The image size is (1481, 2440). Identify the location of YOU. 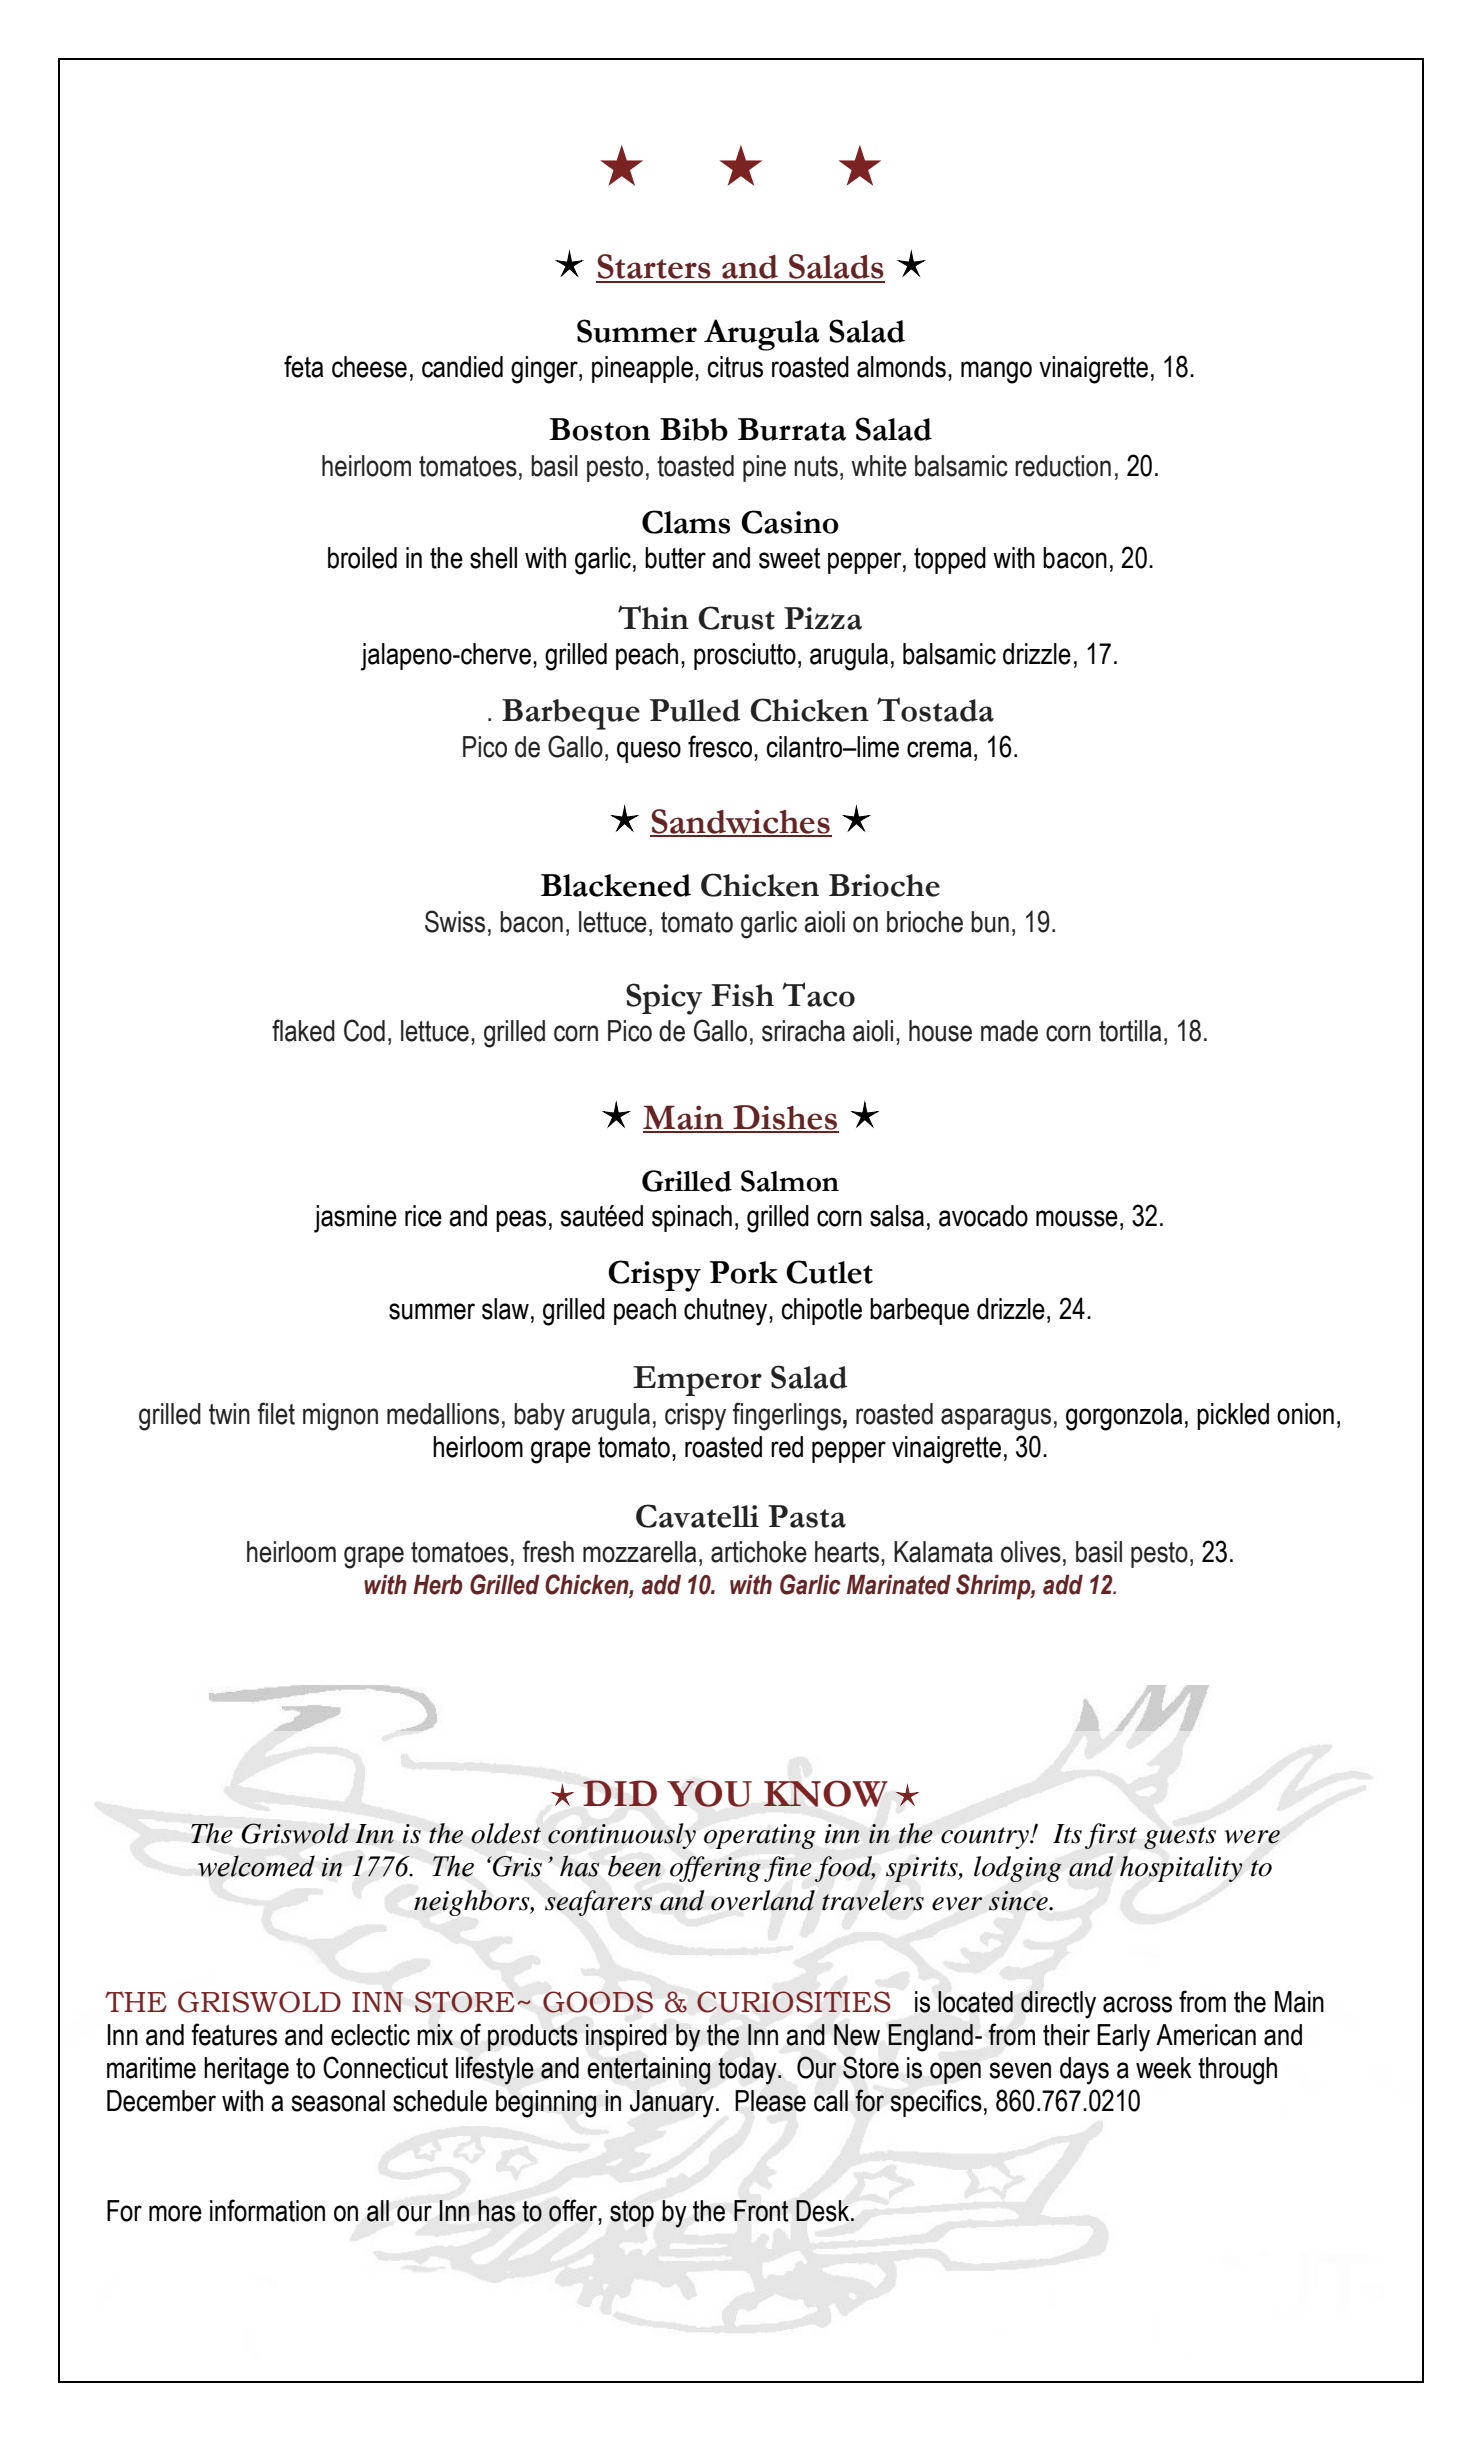
(709, 1793).
